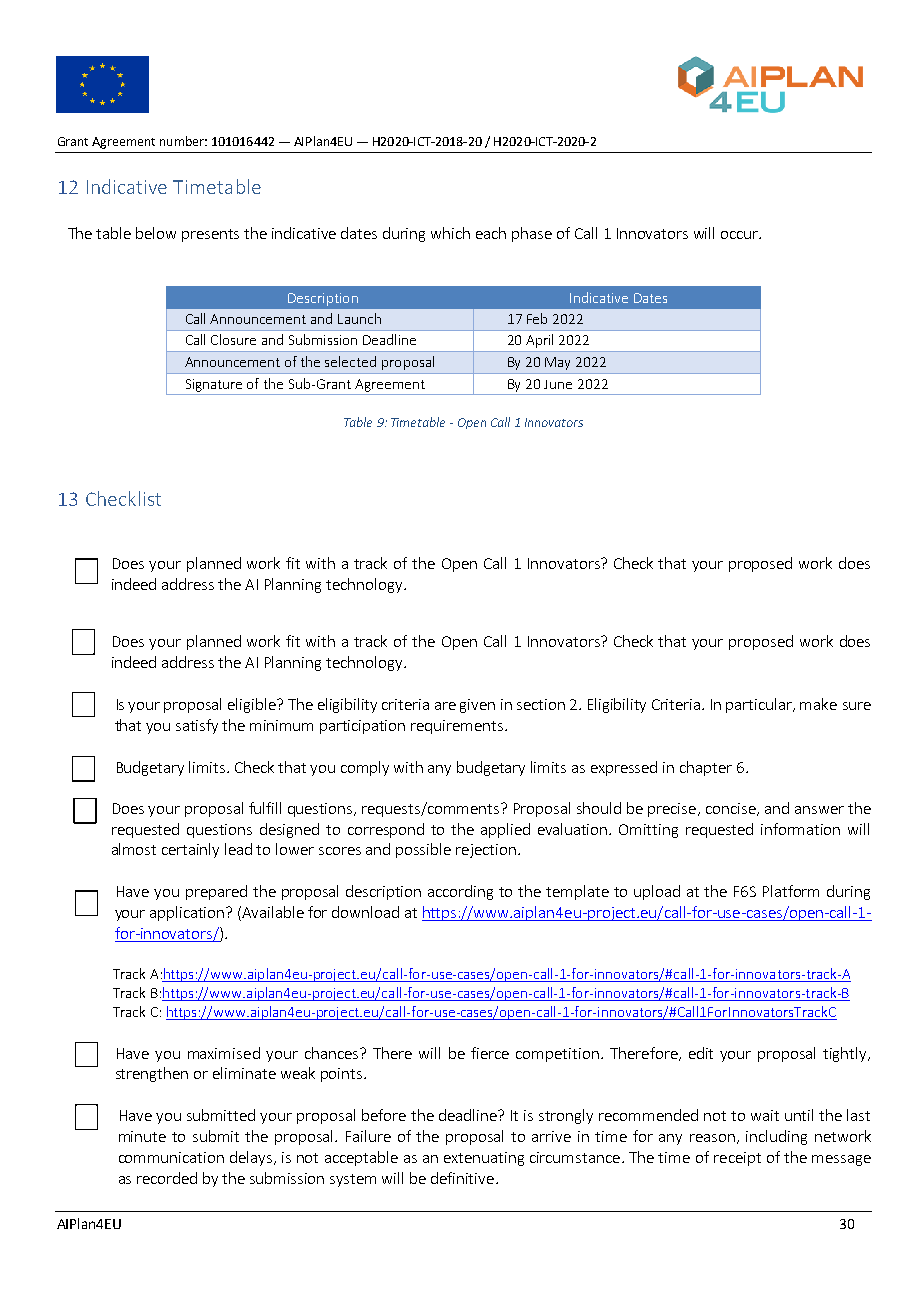 The height and width of the screenshot is (1308, 924). What do you see at coordinates (238, 849) in the screenshot?
I see `lead` at bounding box center [238, 849].
